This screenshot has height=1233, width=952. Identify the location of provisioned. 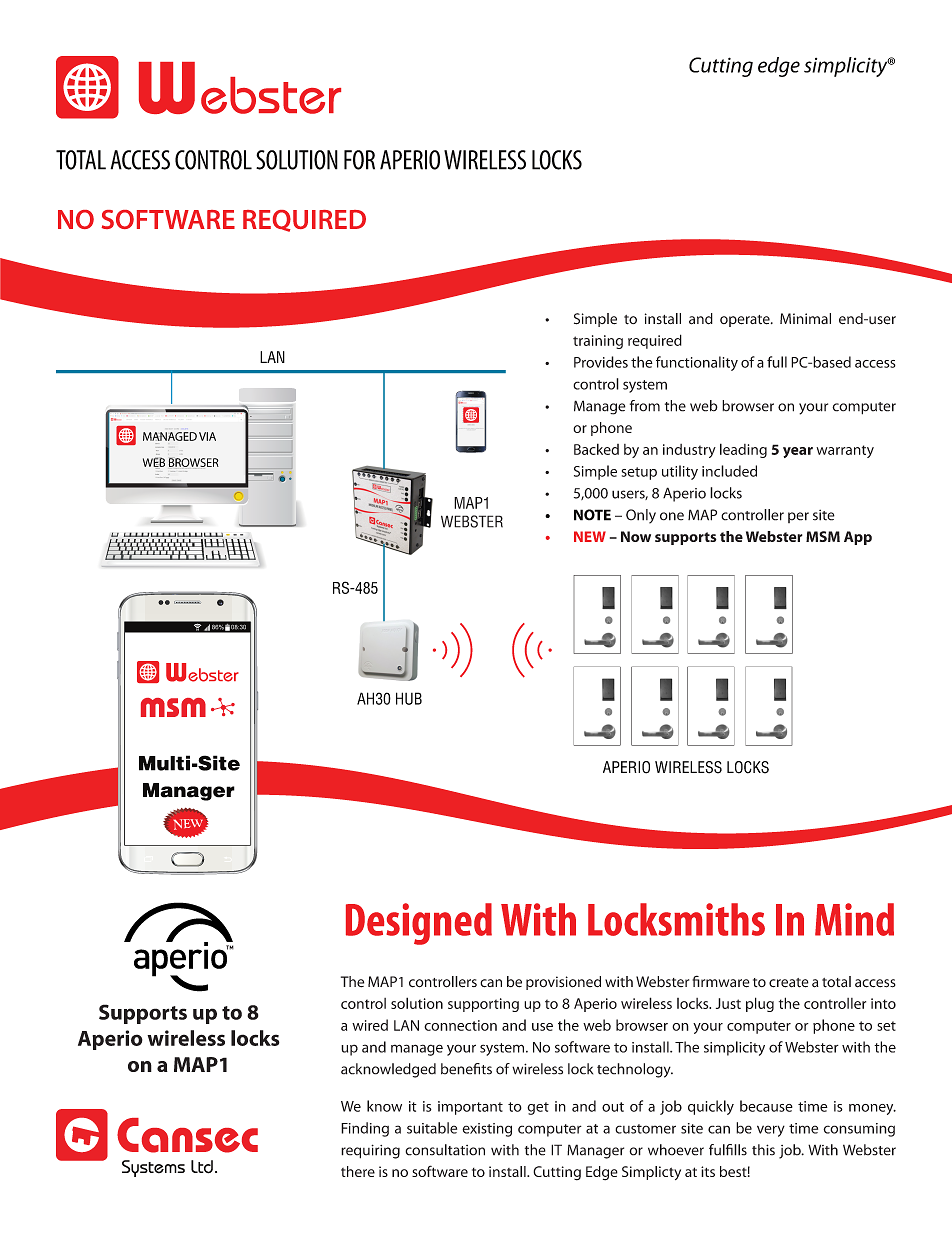
(563, 983).
